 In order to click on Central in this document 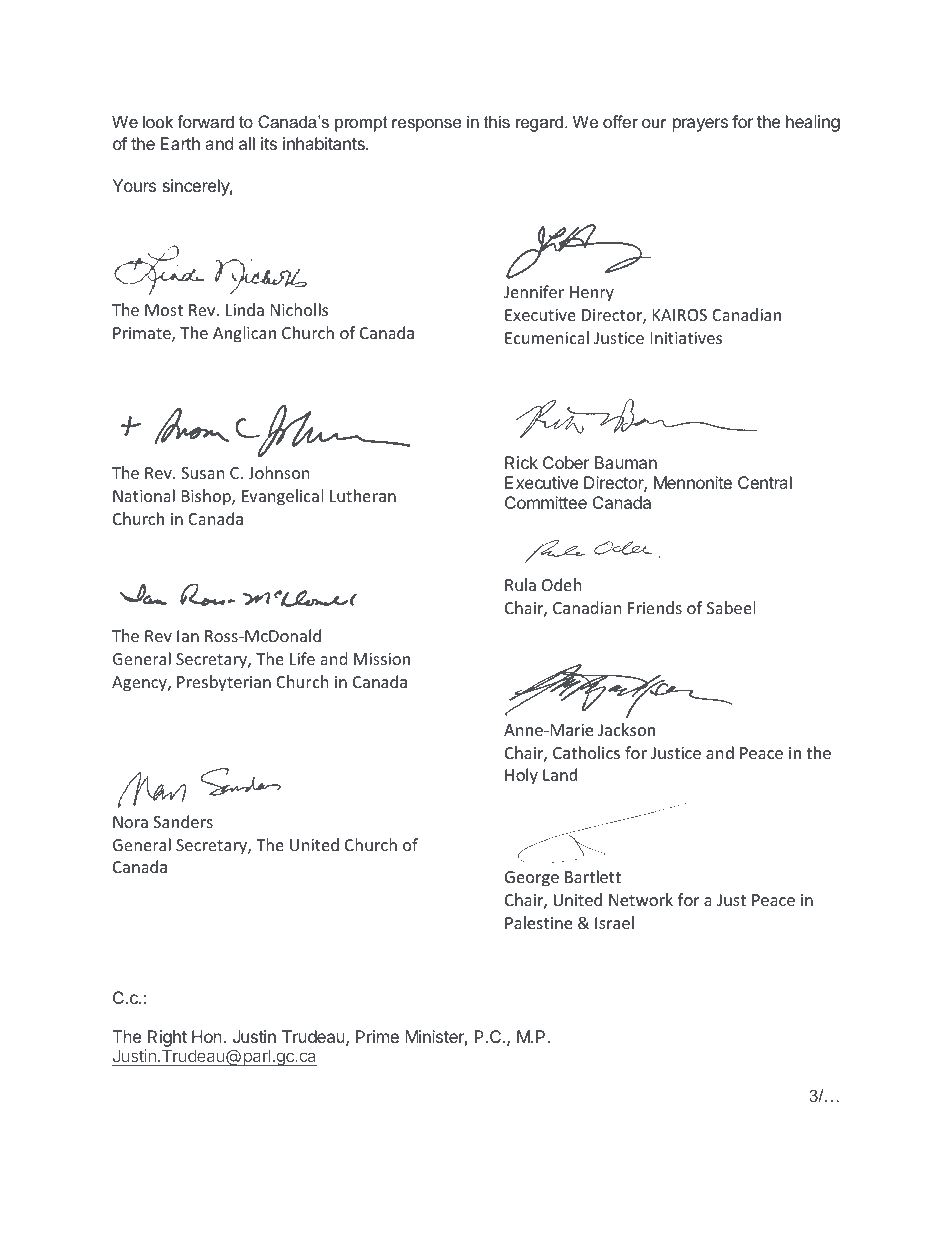, I will do `click(765, 482)`.
